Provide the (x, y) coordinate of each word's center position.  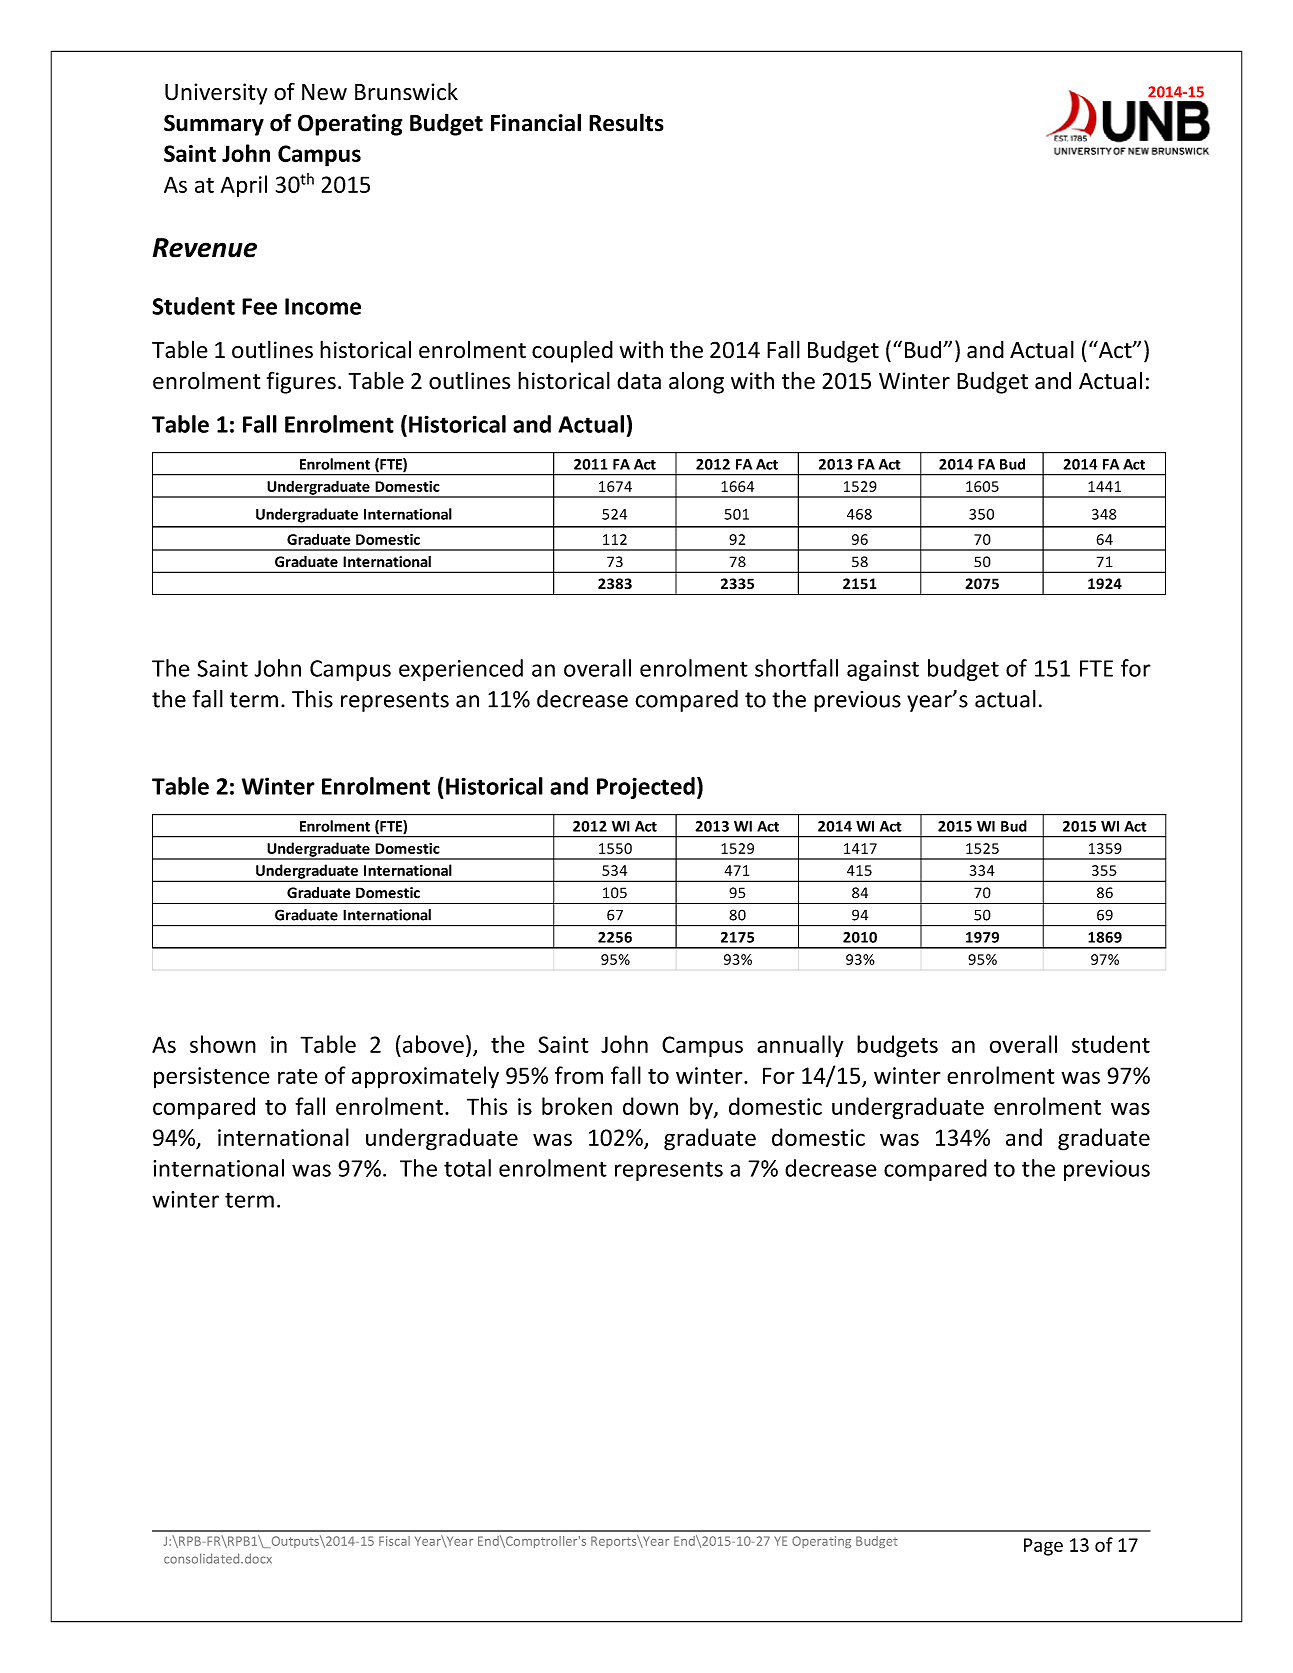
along (696, 382)
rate (297, 1076)
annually (800, 1046)
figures (301, 382)
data (639, 381)
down (650, 1106)
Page (1043, 1547)
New (324, 92)
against (883, 670)
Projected (646, 788)
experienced (461, 670)
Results (626, 122)
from (579, 1075)
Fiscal (394, 1541)
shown (223, 1044)
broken (577, 1106)
